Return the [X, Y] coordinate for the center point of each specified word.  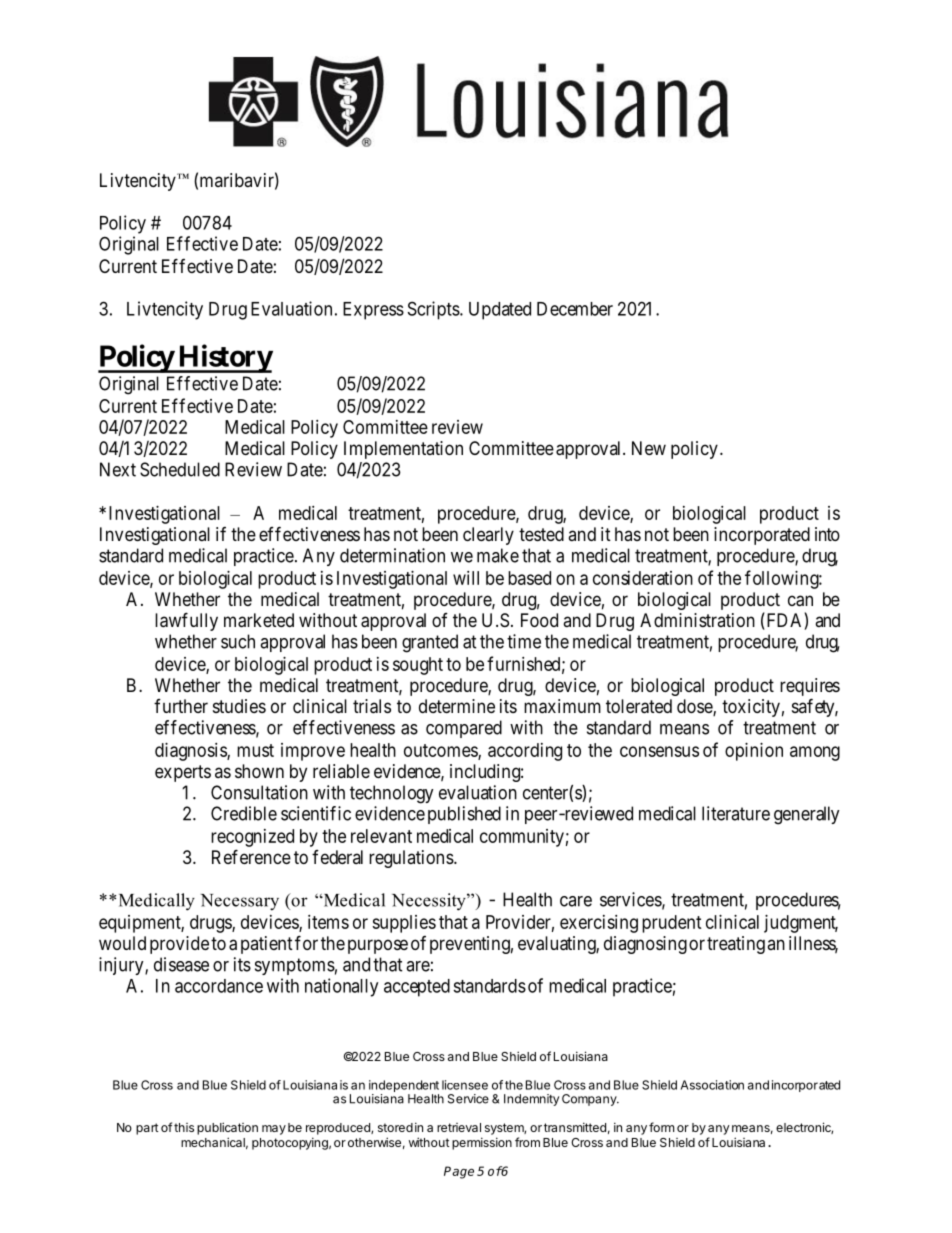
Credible [244, 813]
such [238, 641]
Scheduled [180, 469]
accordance [219, 986]
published [464, 815]
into [827, 534]
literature [736, 813]
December [575, 309]
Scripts [434, 310]
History [224, 358]
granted [430, 643]
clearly [488, 536]
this [184, 1127]
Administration [697, 620]
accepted [417, 988]
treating [736, 945]
